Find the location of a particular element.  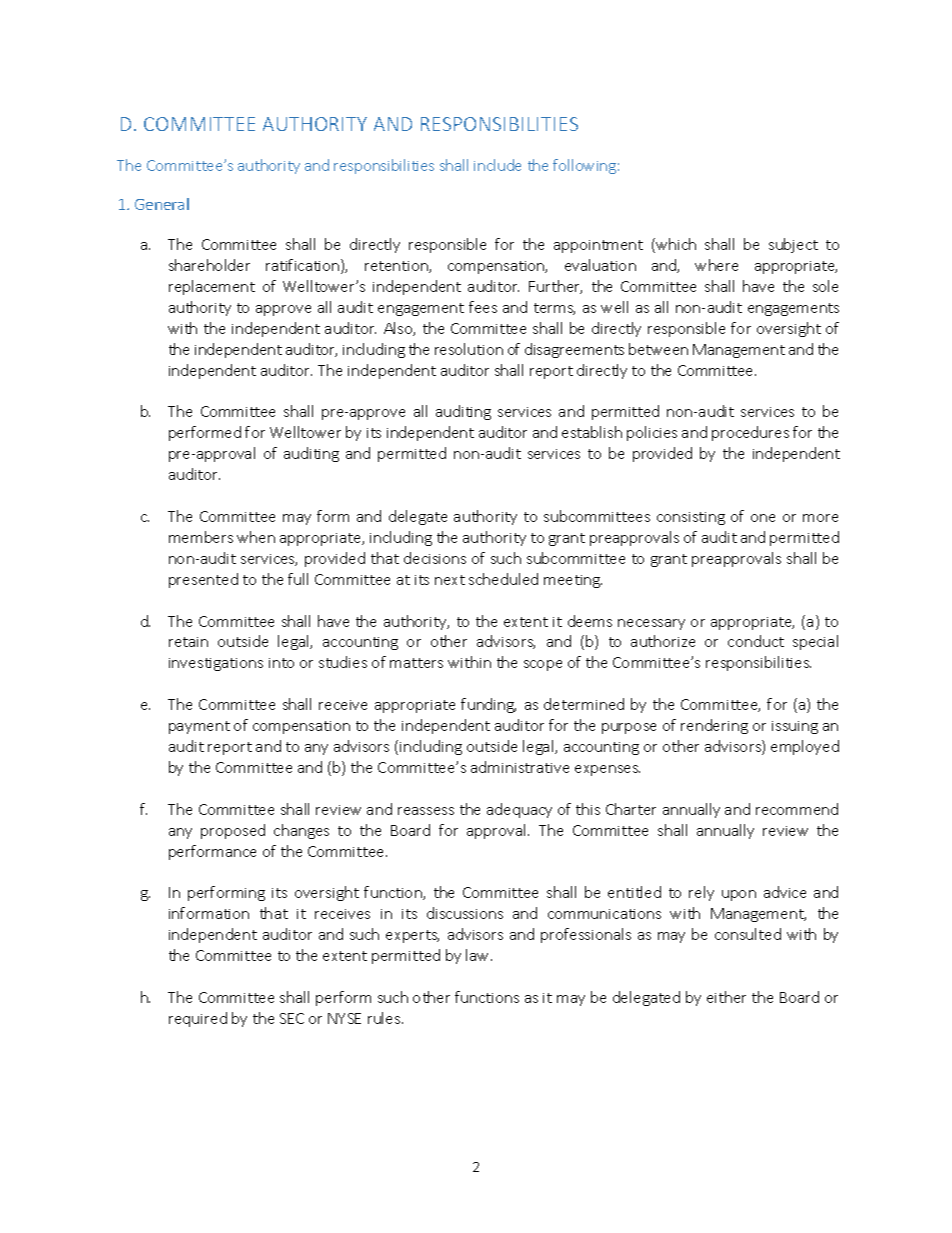

when is located at coordinates (256, 537).
